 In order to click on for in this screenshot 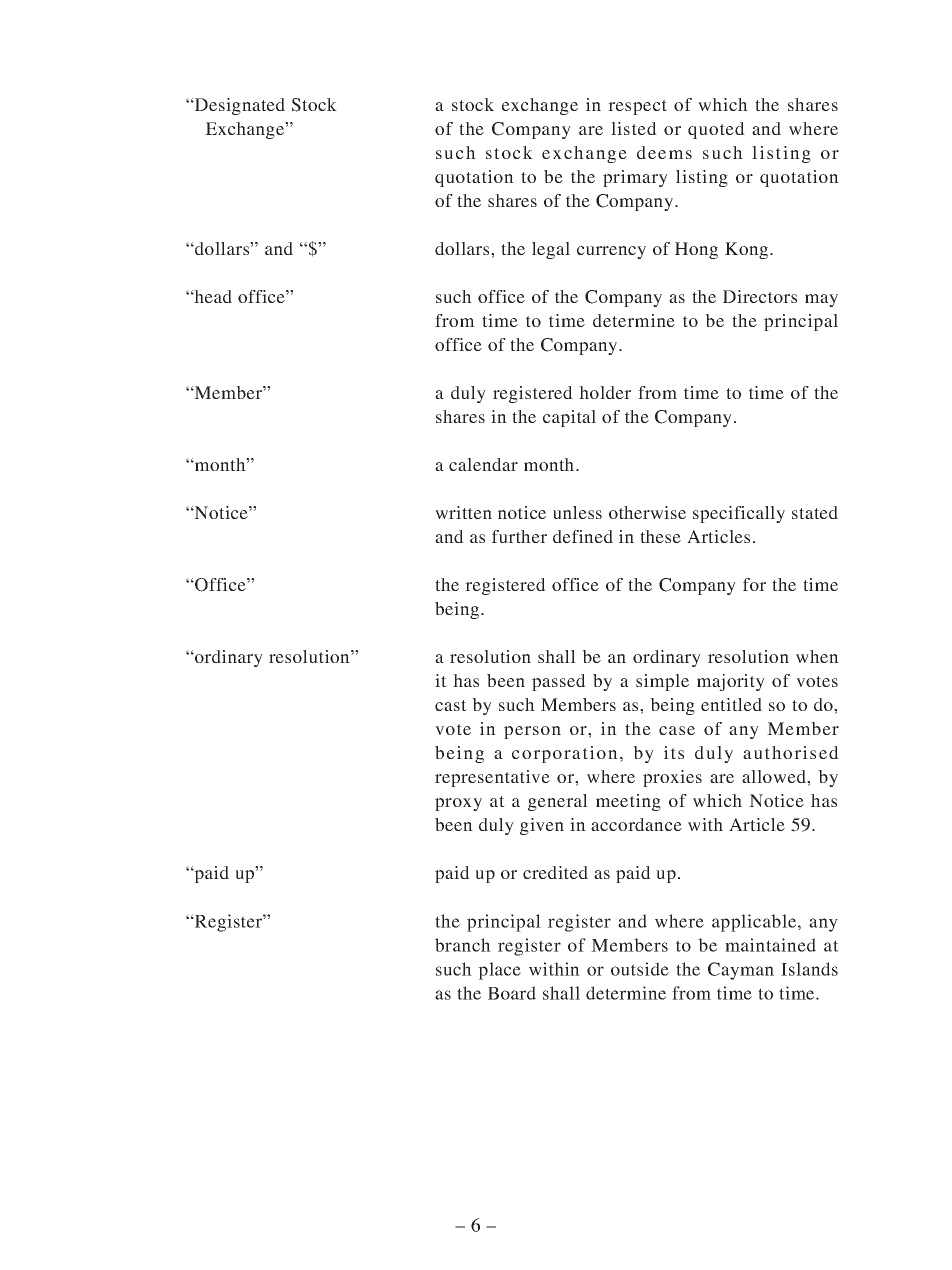, I will do `click(754, 584)`.
